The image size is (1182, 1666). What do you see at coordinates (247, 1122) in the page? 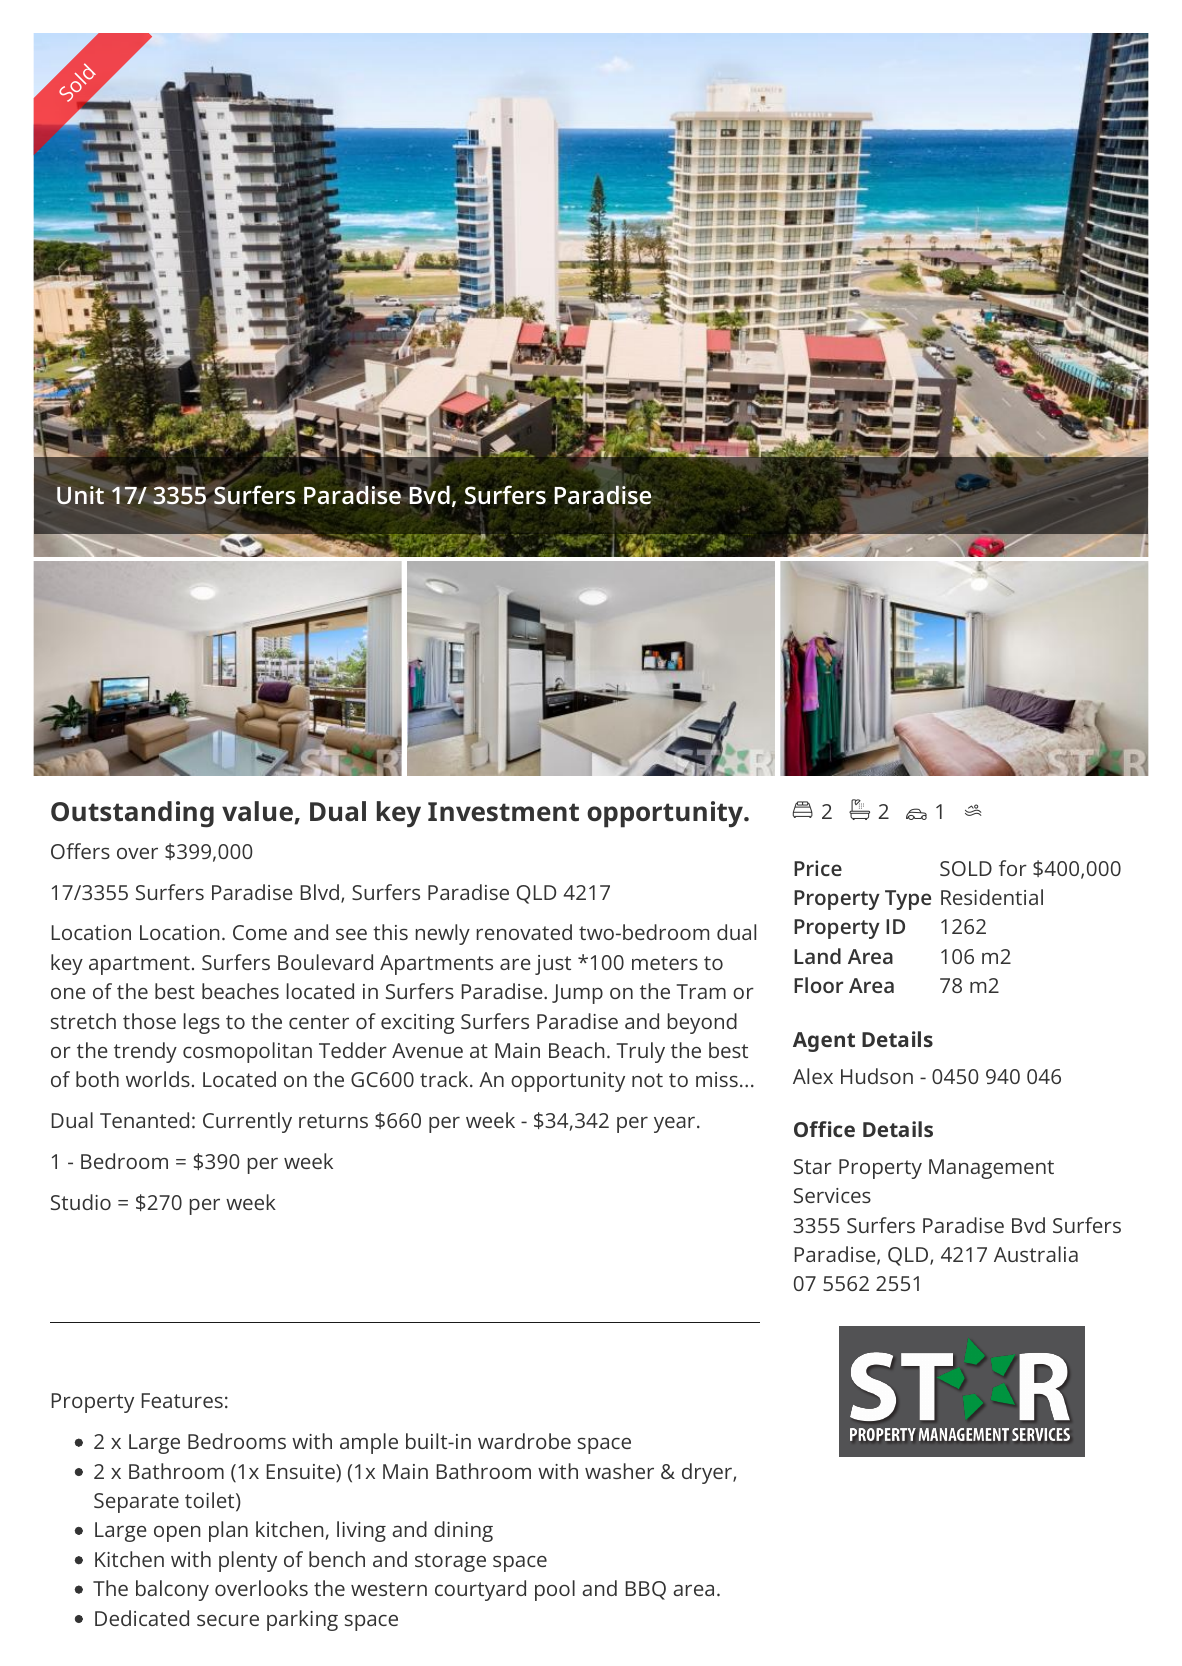
I see `Currently` at bounding box center [247, 1122].
